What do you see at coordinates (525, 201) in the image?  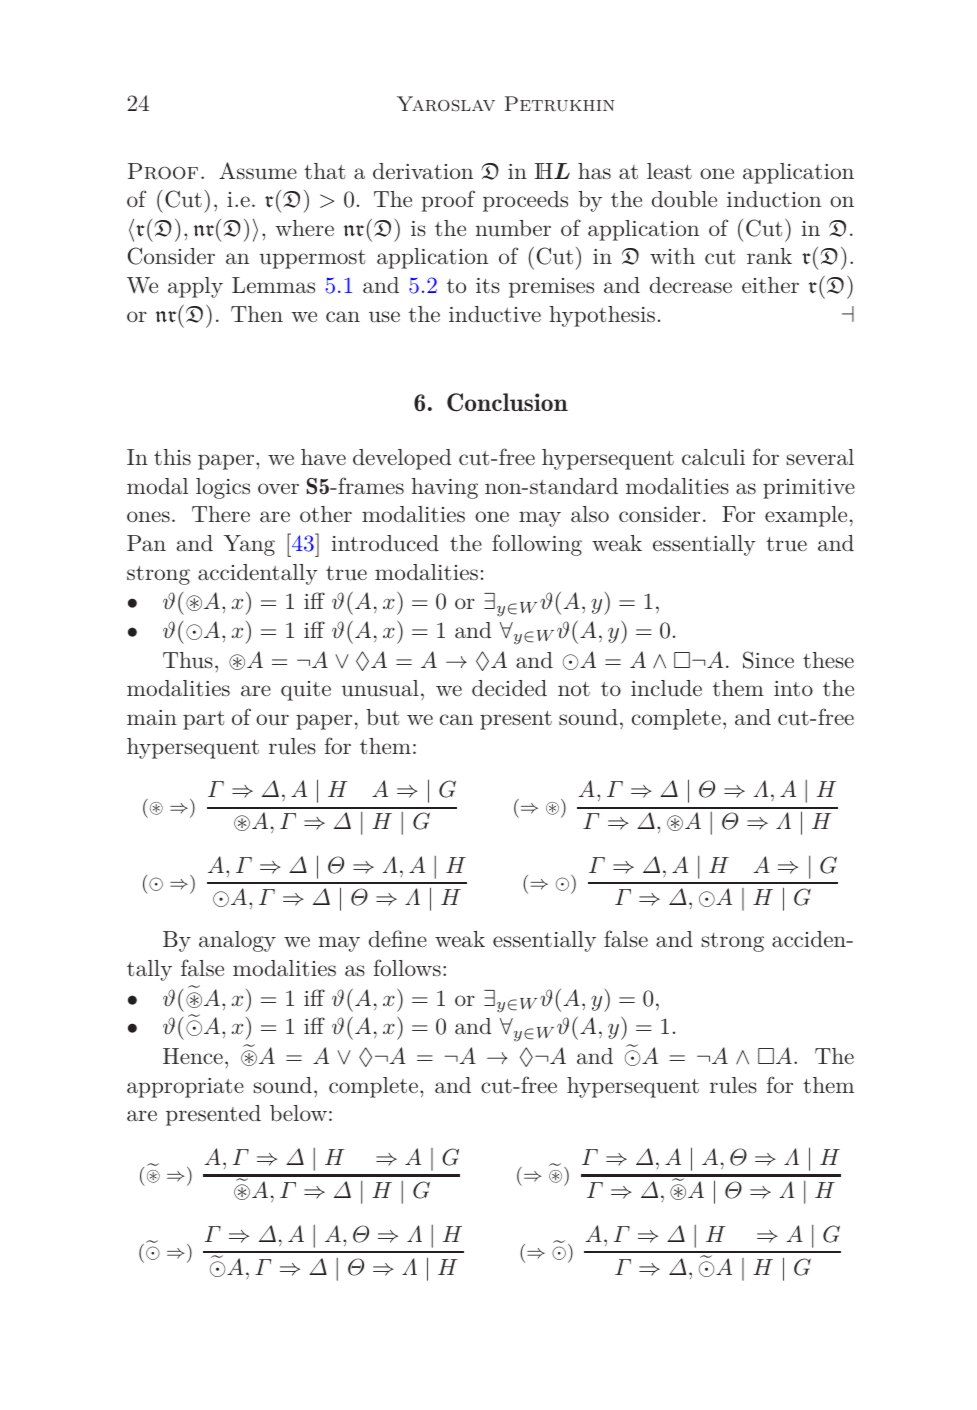 I see `proceeds` at bounding box center [525, 201].
